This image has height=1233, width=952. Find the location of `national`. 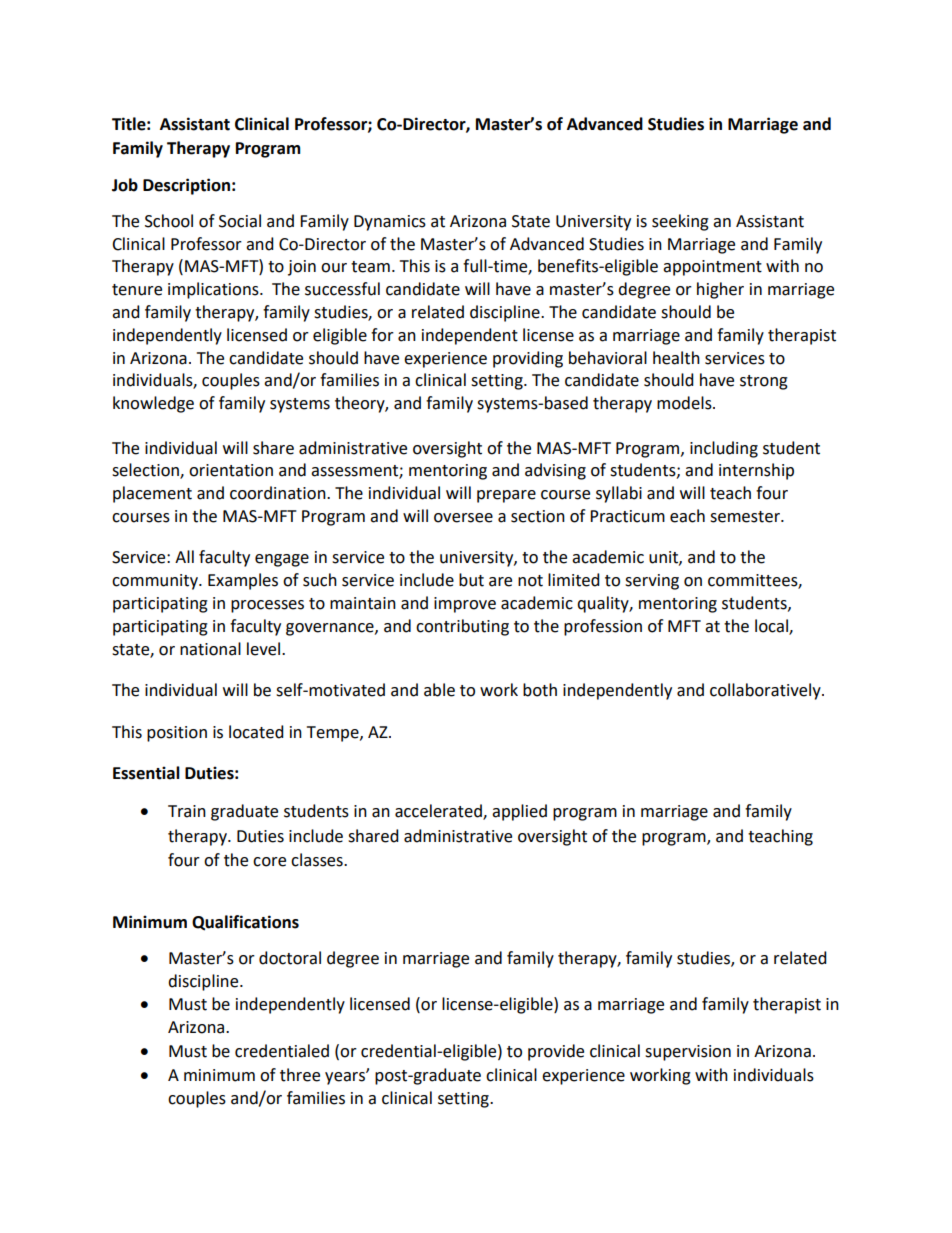

national is located at coordinates (210, 649).
